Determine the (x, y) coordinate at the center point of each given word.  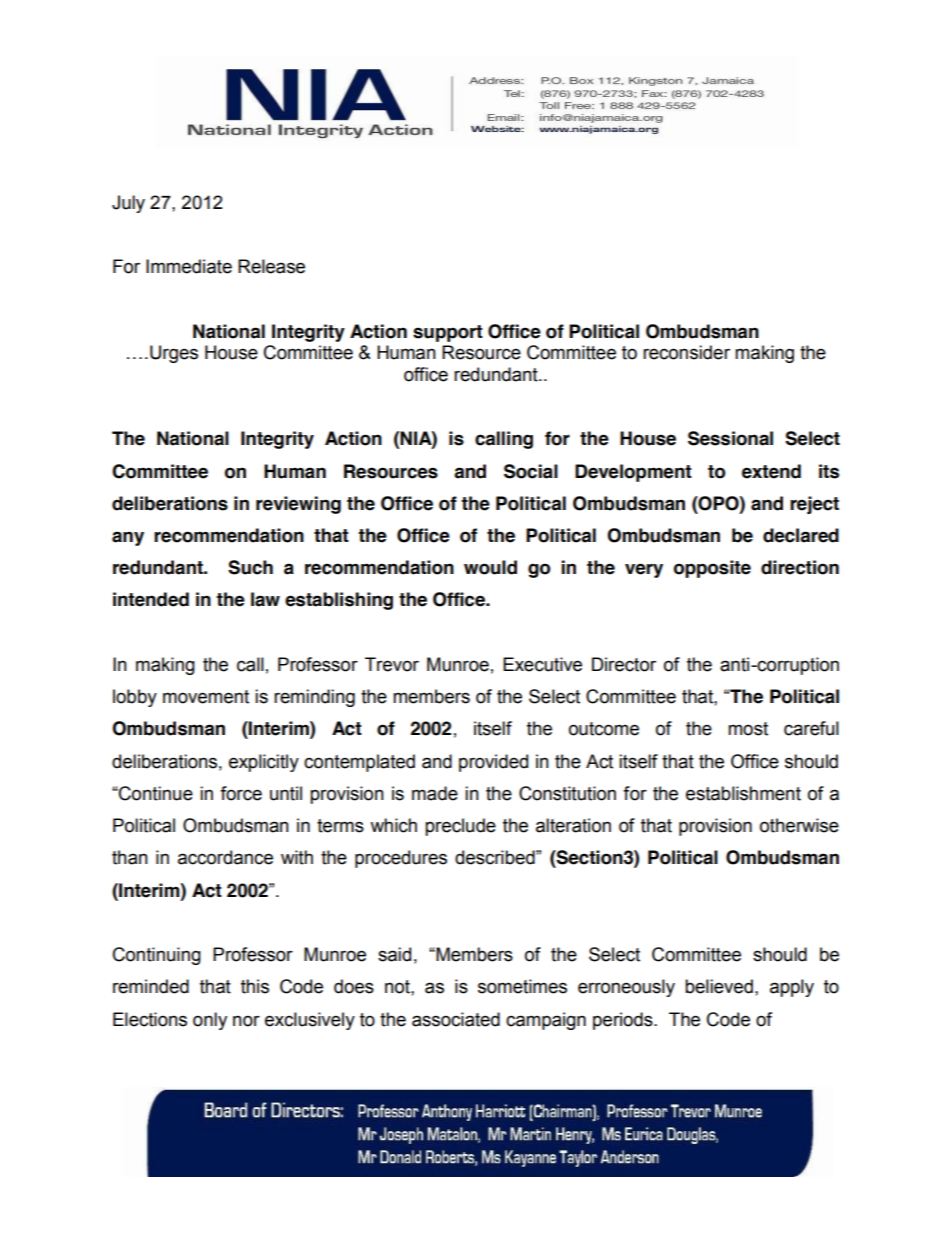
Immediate (189, 266)
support (448, 333)
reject (814, 505)
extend (771, 471)
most (748, 729)
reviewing (298, 505)
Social (531, 471)
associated (456, 1019)
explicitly (264, 763)
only (210, 1021)
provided (493, 763)
